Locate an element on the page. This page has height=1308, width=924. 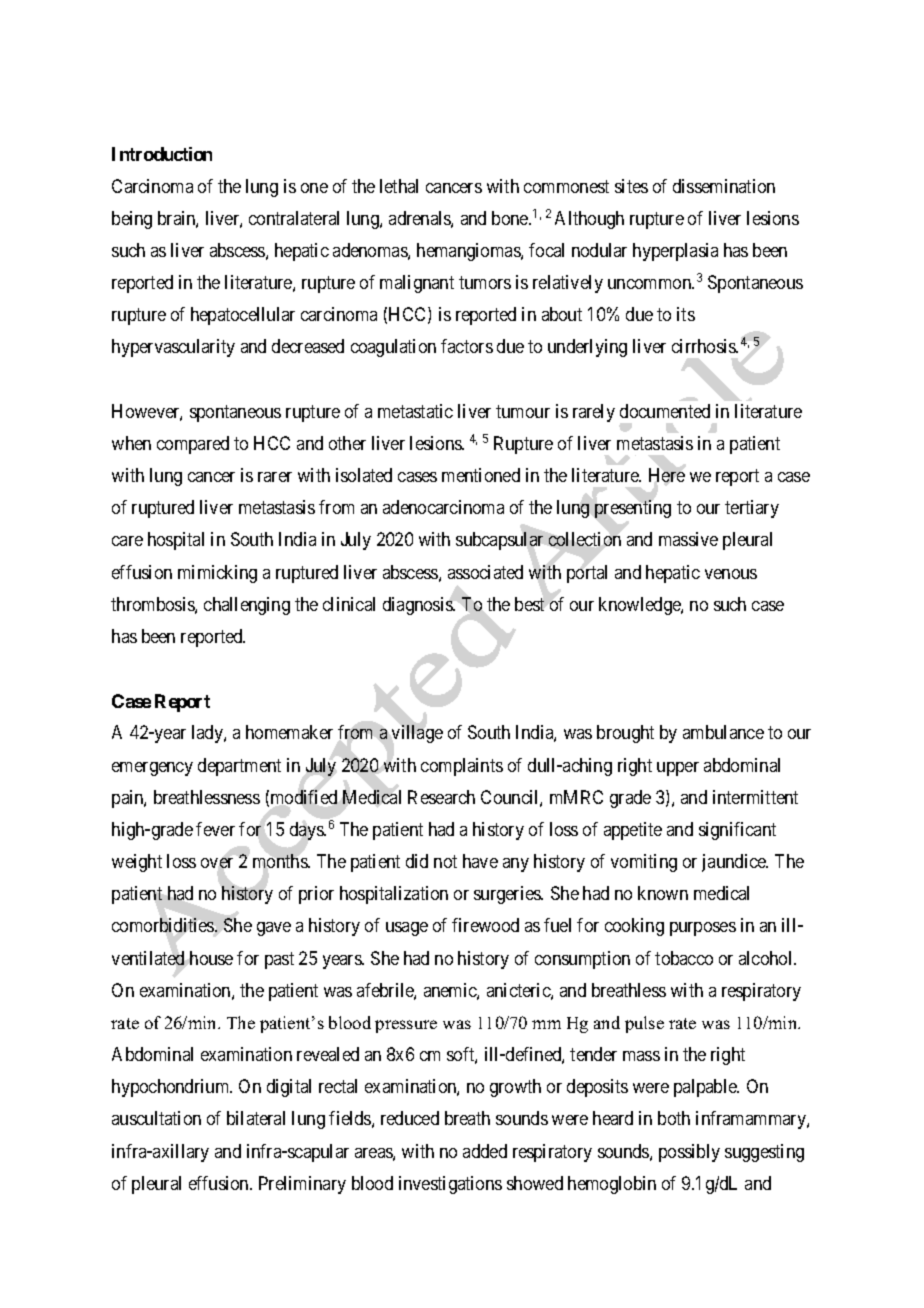
lethal is located at coordinates (399, 186).
